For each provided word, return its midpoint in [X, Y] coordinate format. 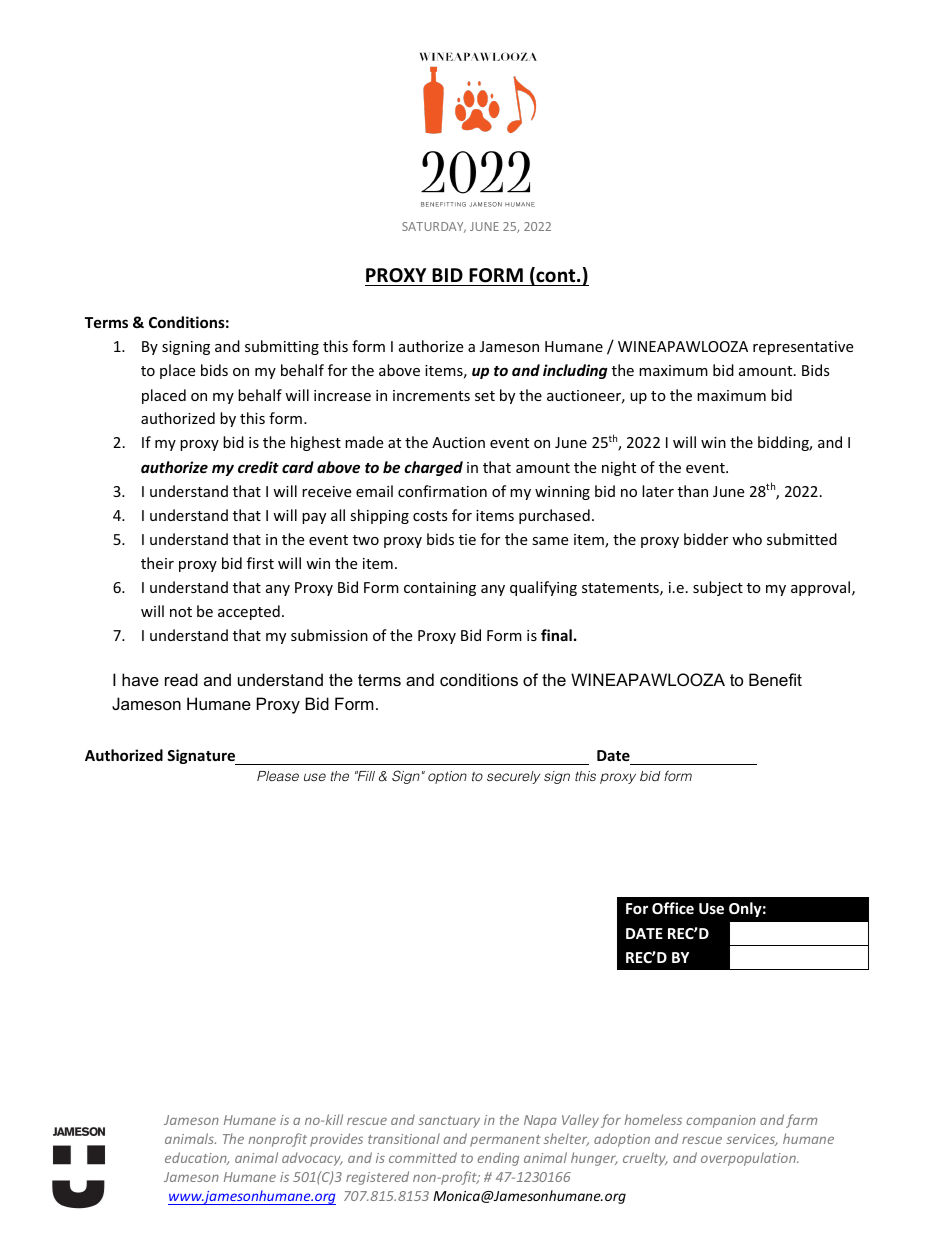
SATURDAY [434, 227]
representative [803, 348]
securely [513, 777]
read [181, 679]
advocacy [312, 1159]
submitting [282, 347]
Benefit [775, 679]
